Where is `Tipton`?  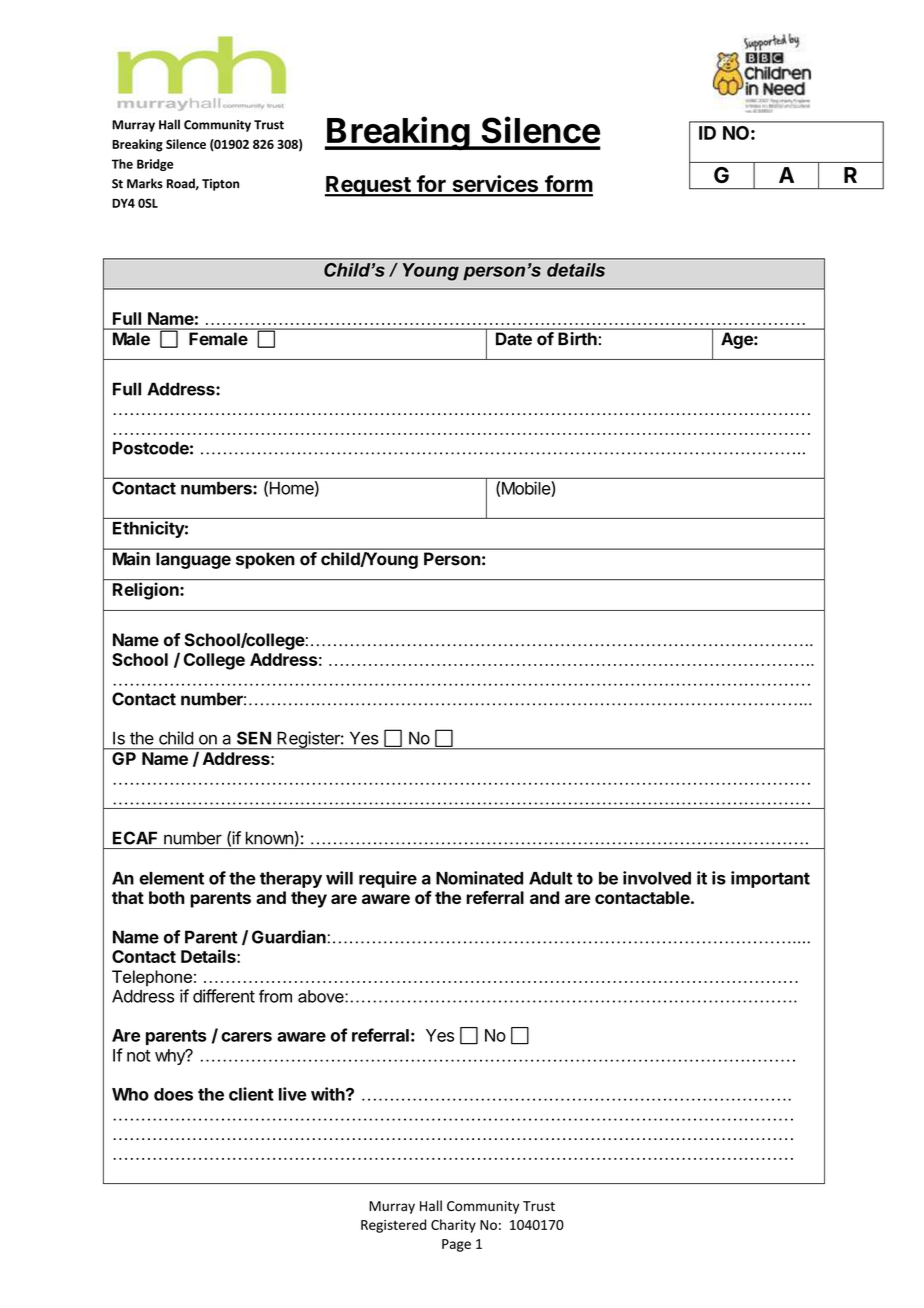
Tipton is located at coordinates (220, 185).
